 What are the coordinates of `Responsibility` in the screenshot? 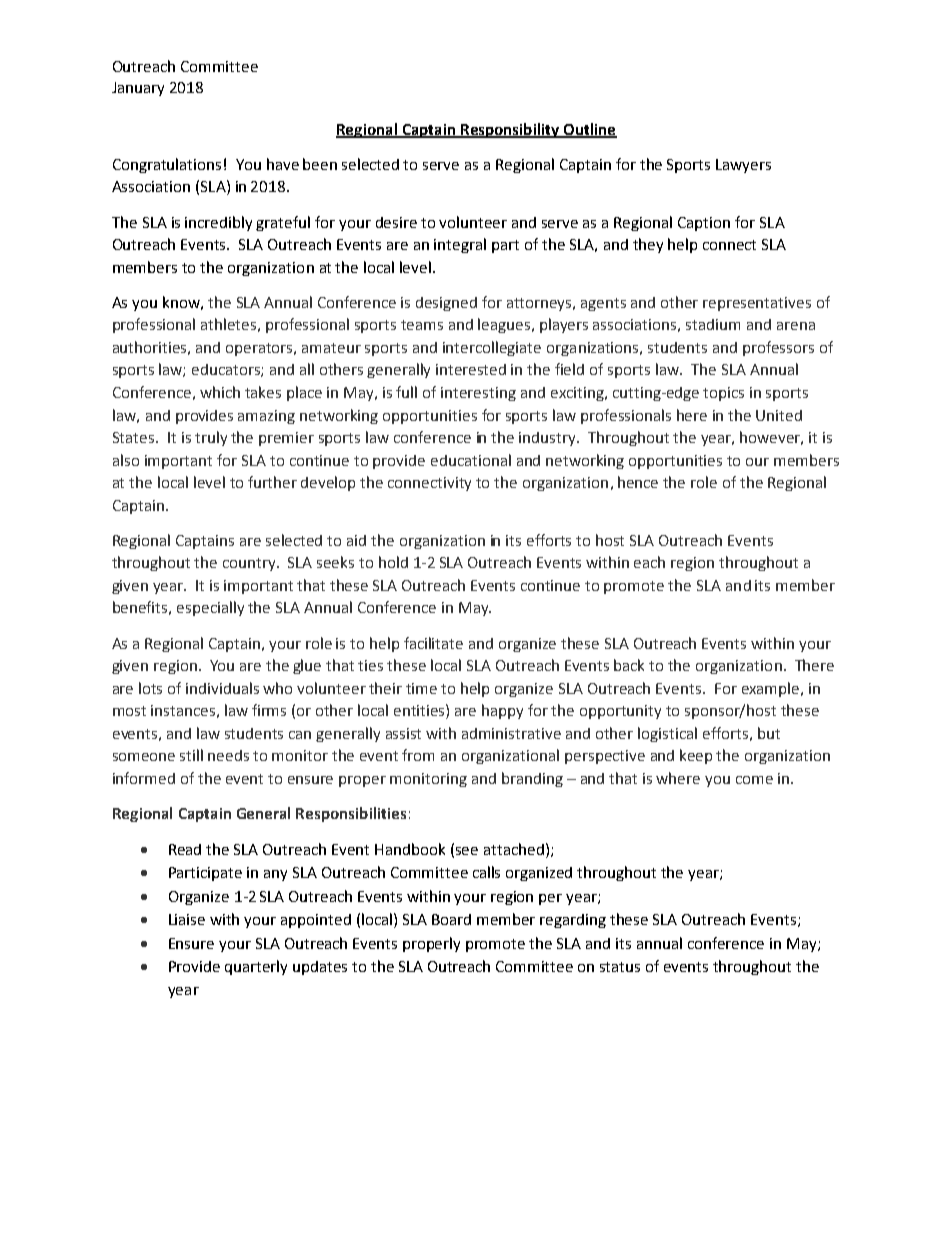 It's located at (510, 130).
